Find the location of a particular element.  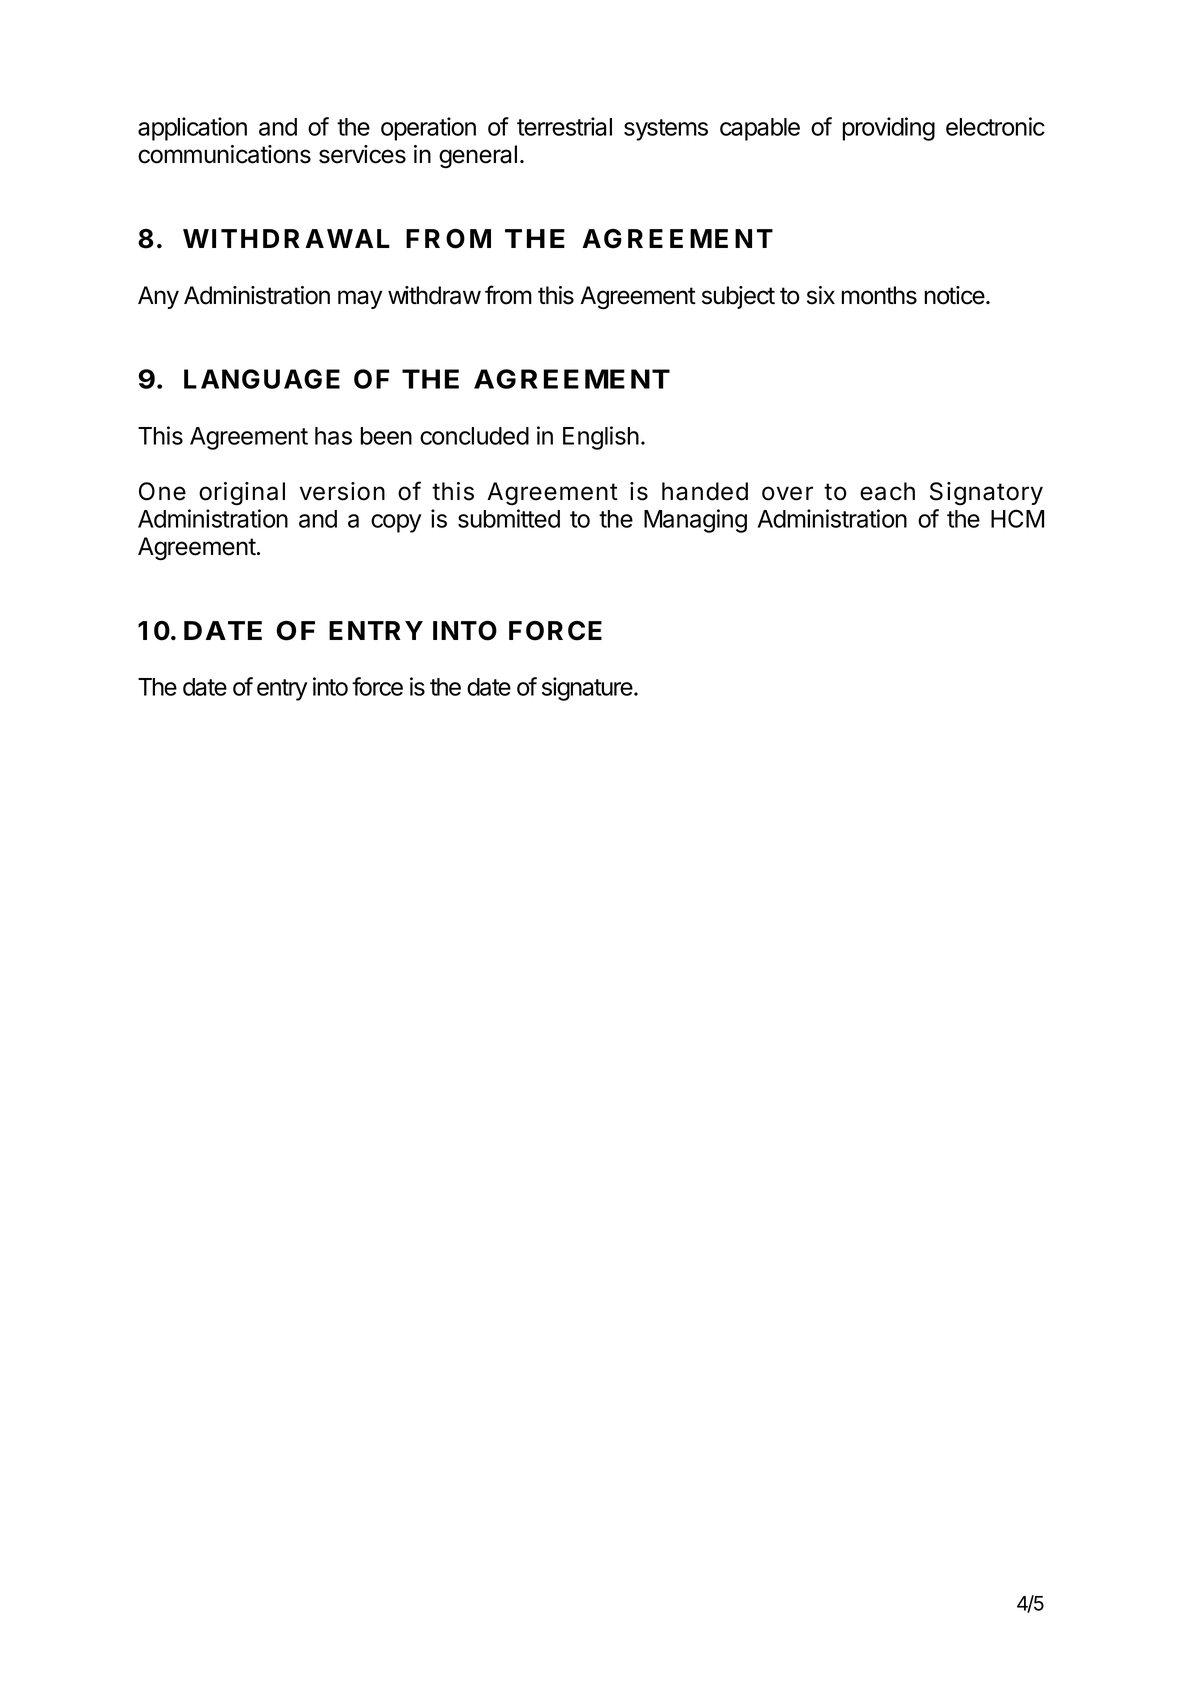

HCM is located at coordinates (1017, 518).
